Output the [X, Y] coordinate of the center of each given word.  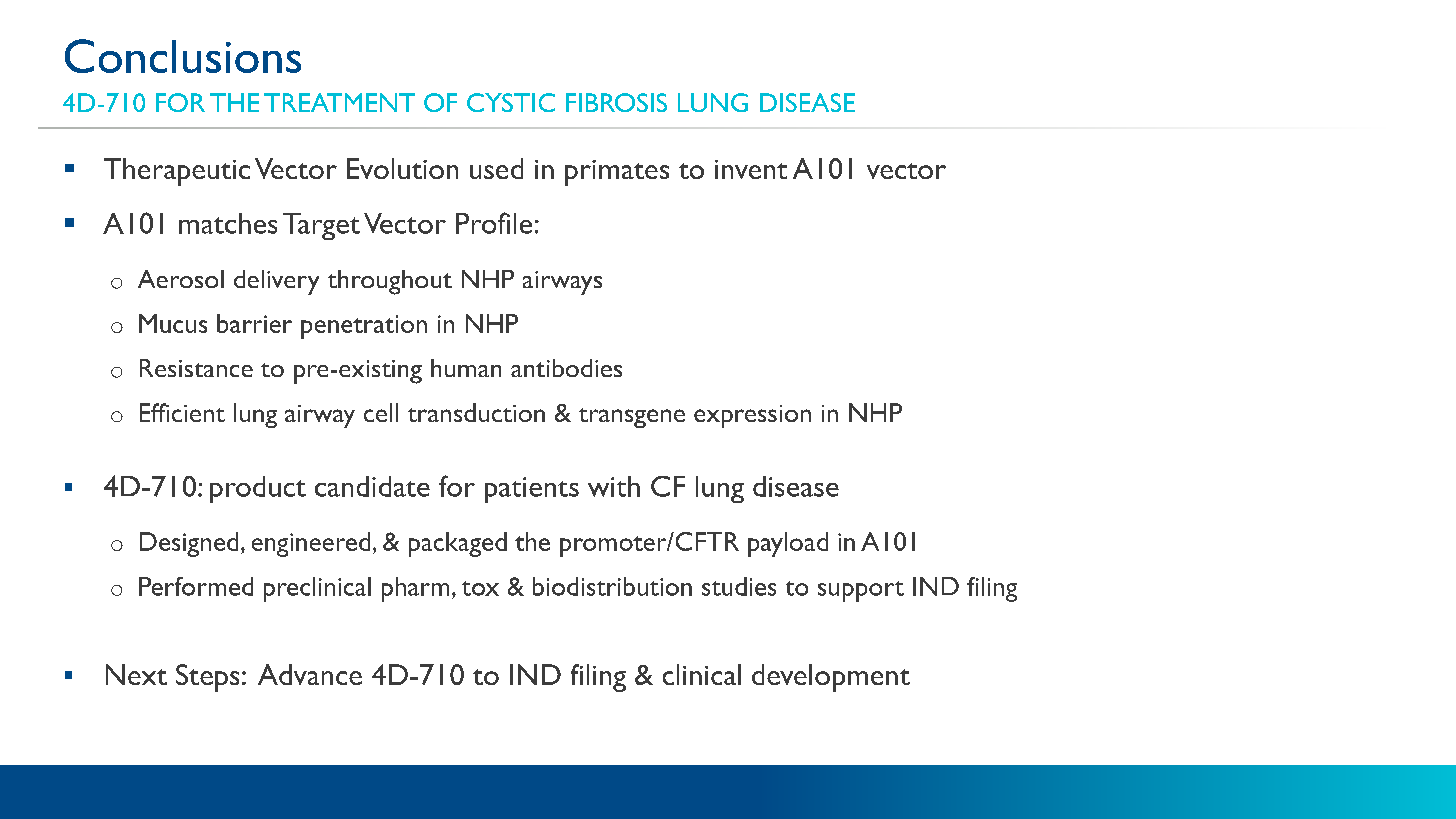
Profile [494, 223]
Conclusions [183, 56]
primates [617, 173]
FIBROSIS [616, 102]
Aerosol [181, 279]
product [258, 489]
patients [532, 490]
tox [480, 588]
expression [752, 416]
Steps [207, 678]
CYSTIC [511, 102]
